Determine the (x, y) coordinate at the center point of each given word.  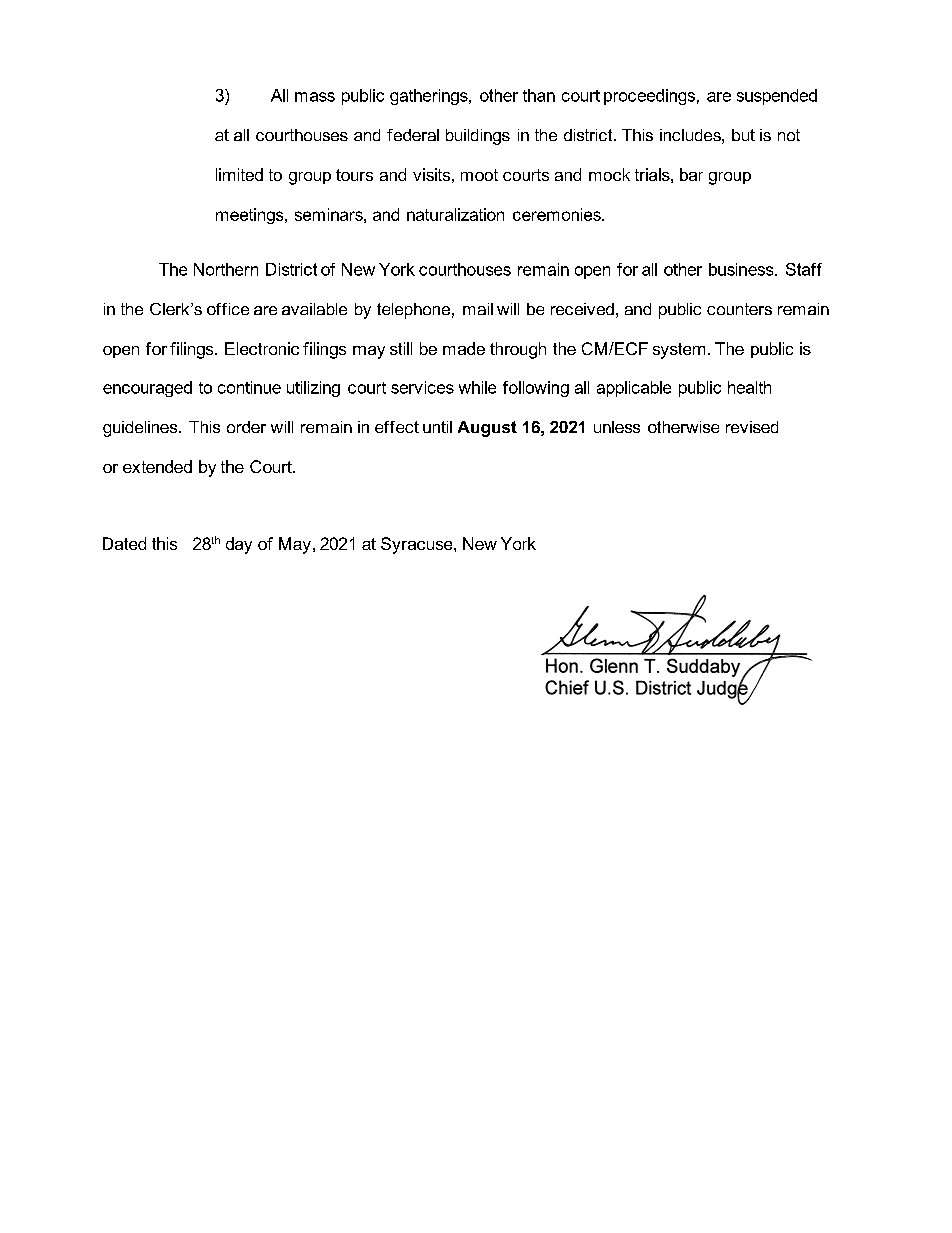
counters (739, 309)
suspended (777, 97)
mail (478, 309)
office (228, 309)
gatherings (430, 97)
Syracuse (418, 545)
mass (315, 97)
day (239, 545)
